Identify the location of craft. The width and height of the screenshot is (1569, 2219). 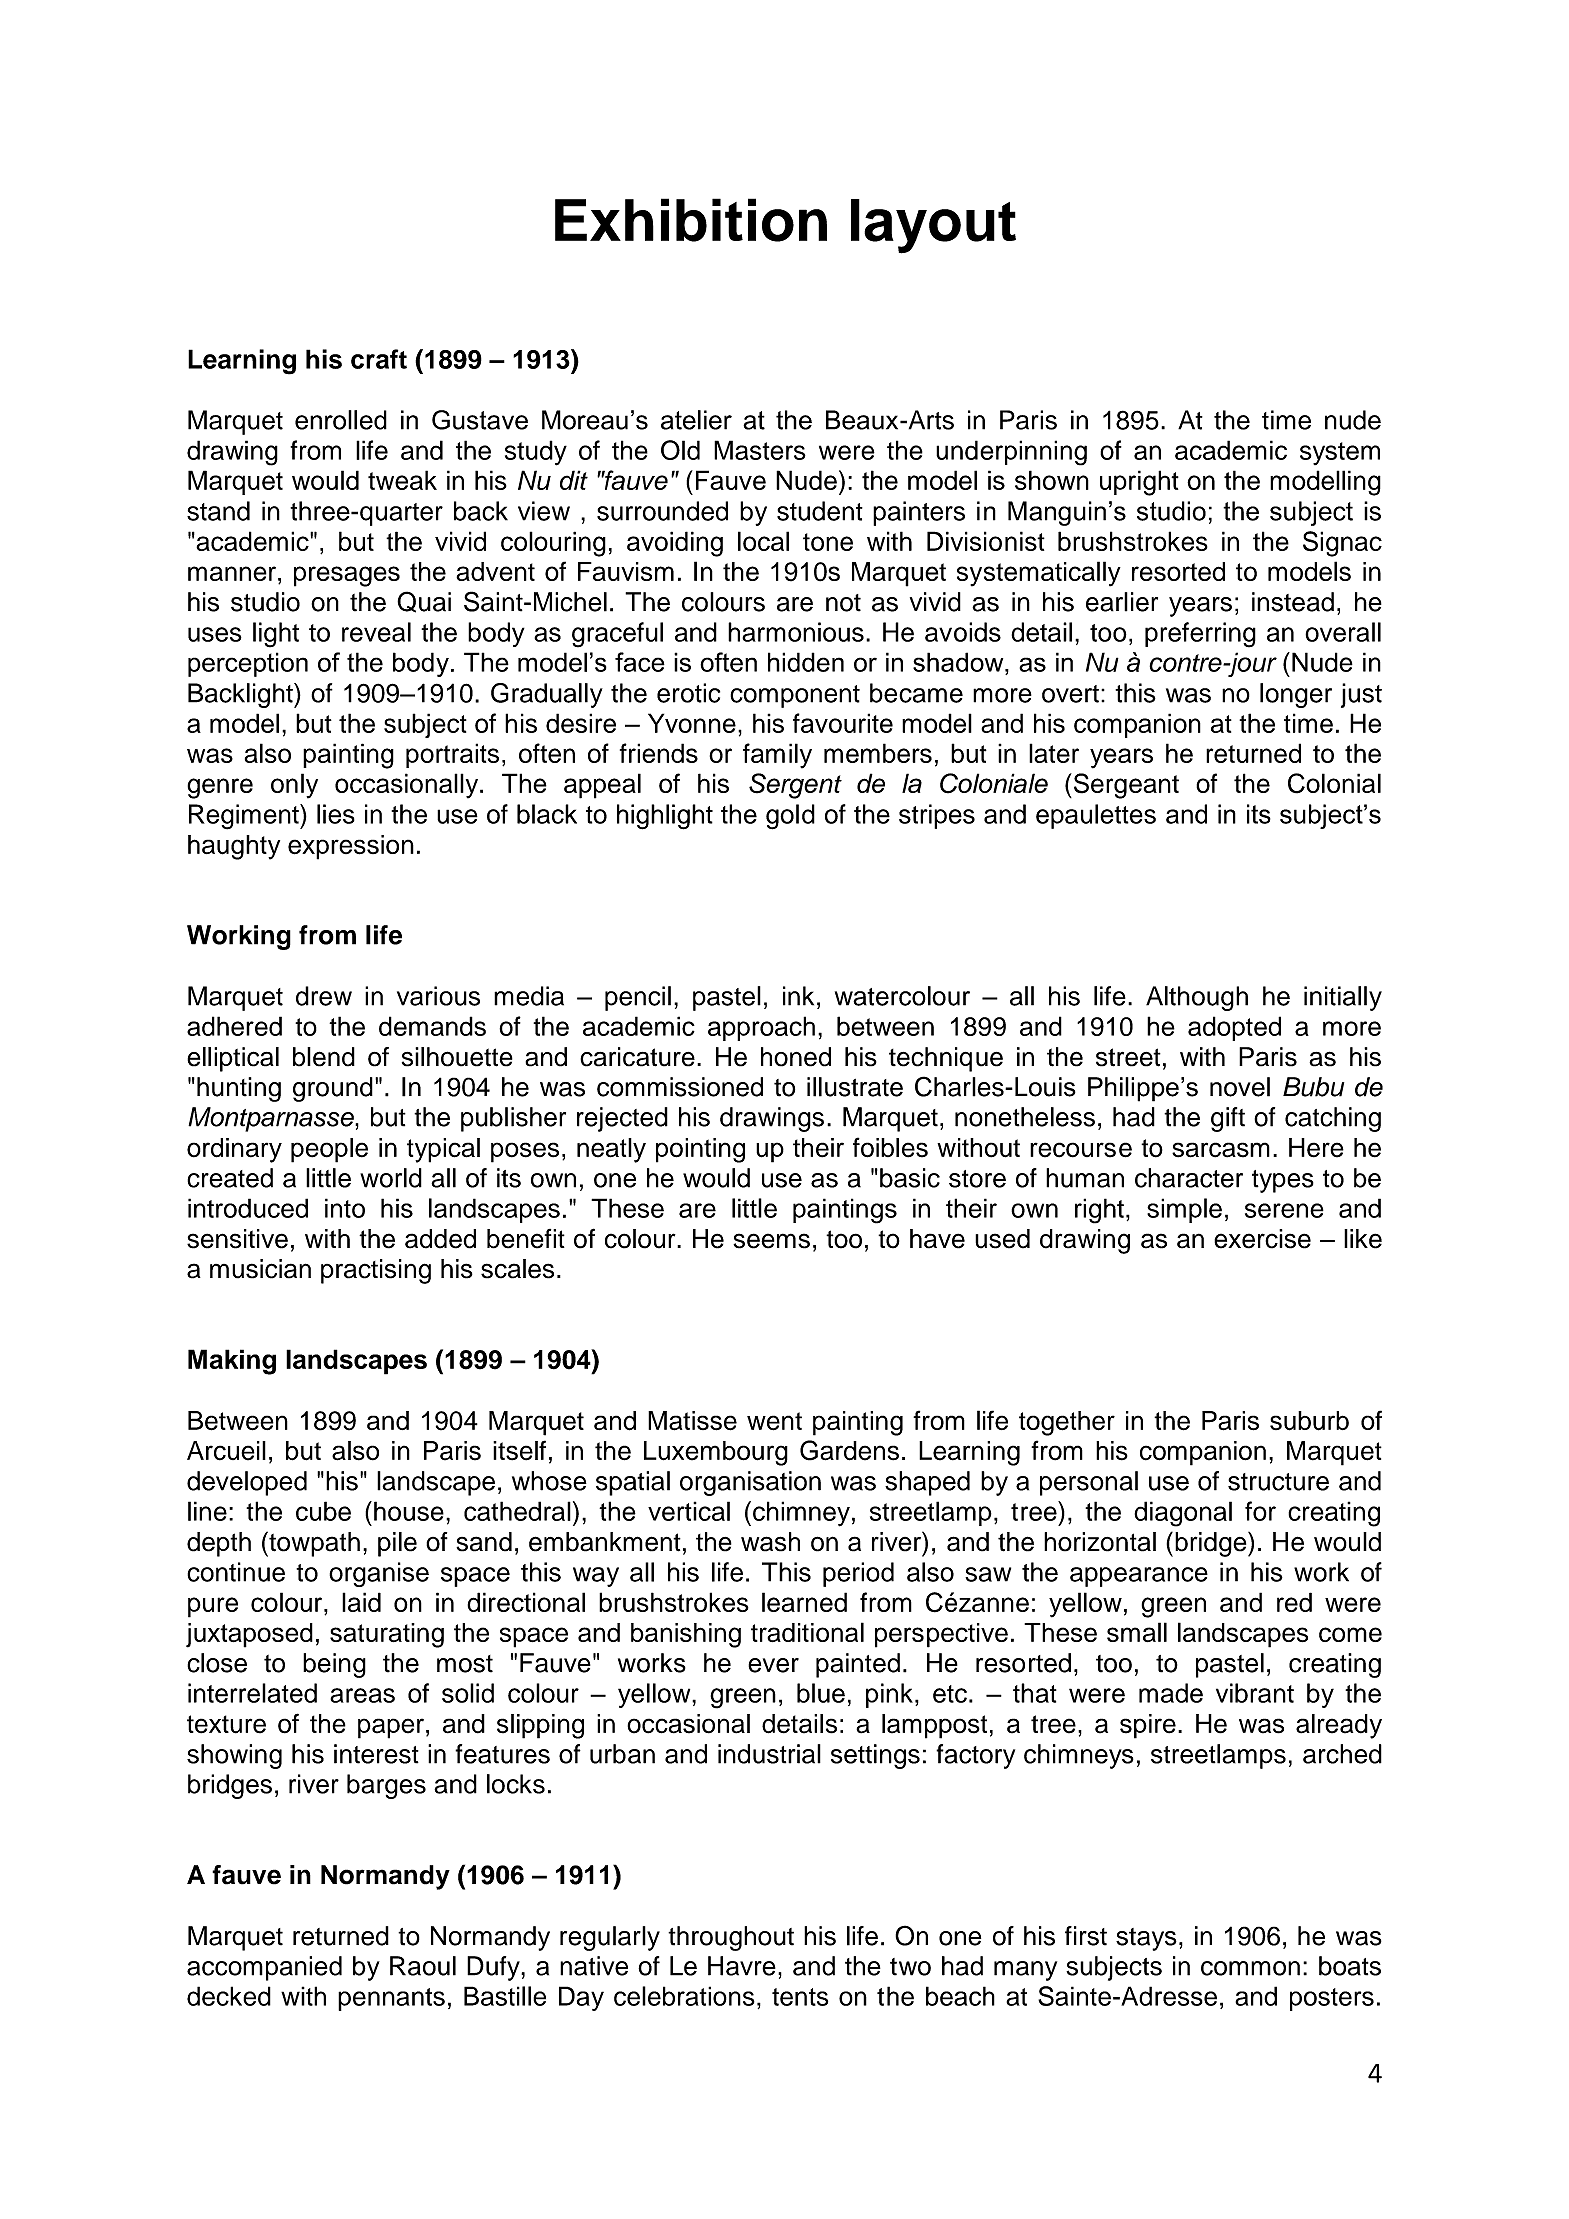
(379, 359).
